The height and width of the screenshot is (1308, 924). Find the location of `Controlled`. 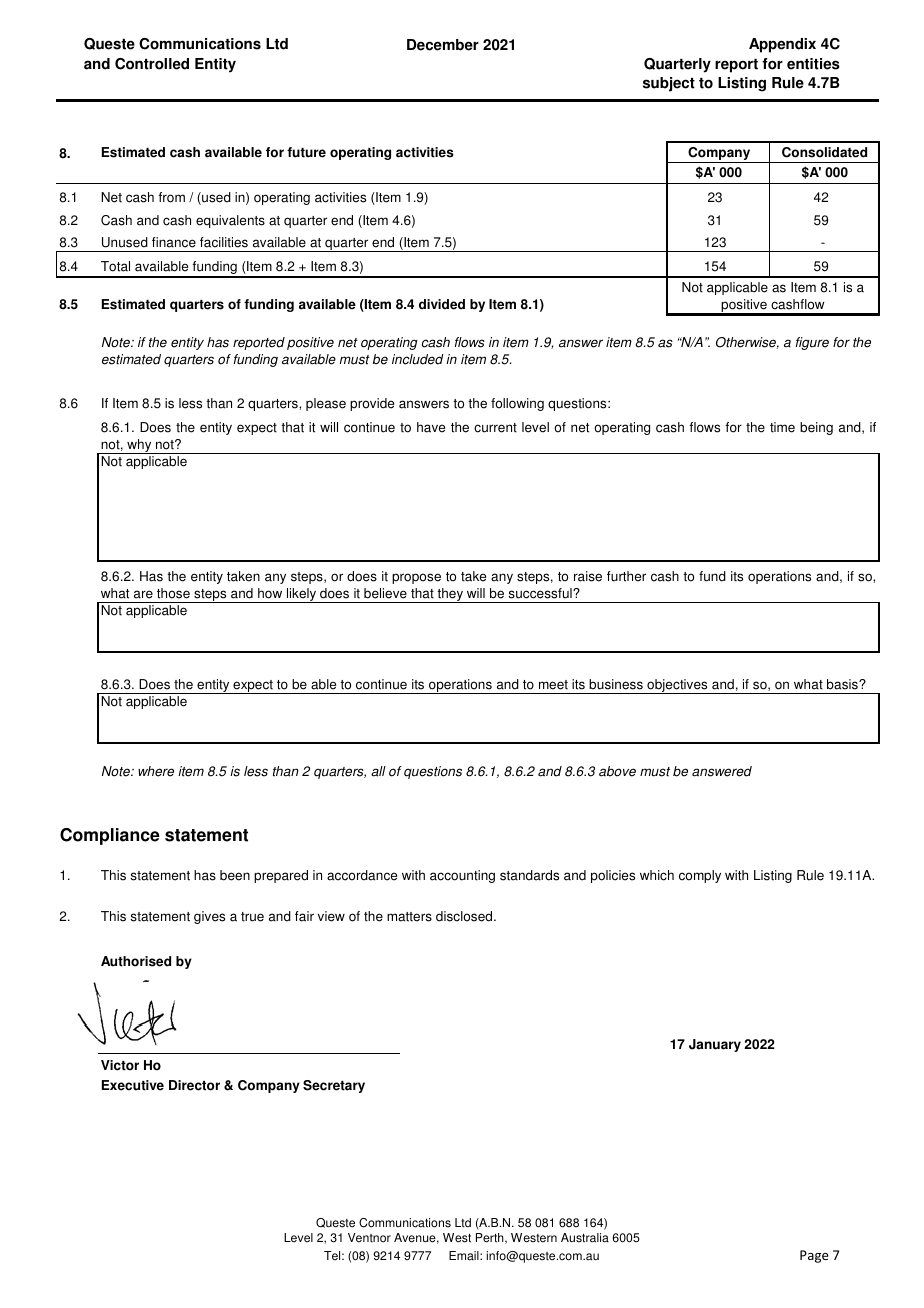

Controlled is located at coordinates (152, 64).
